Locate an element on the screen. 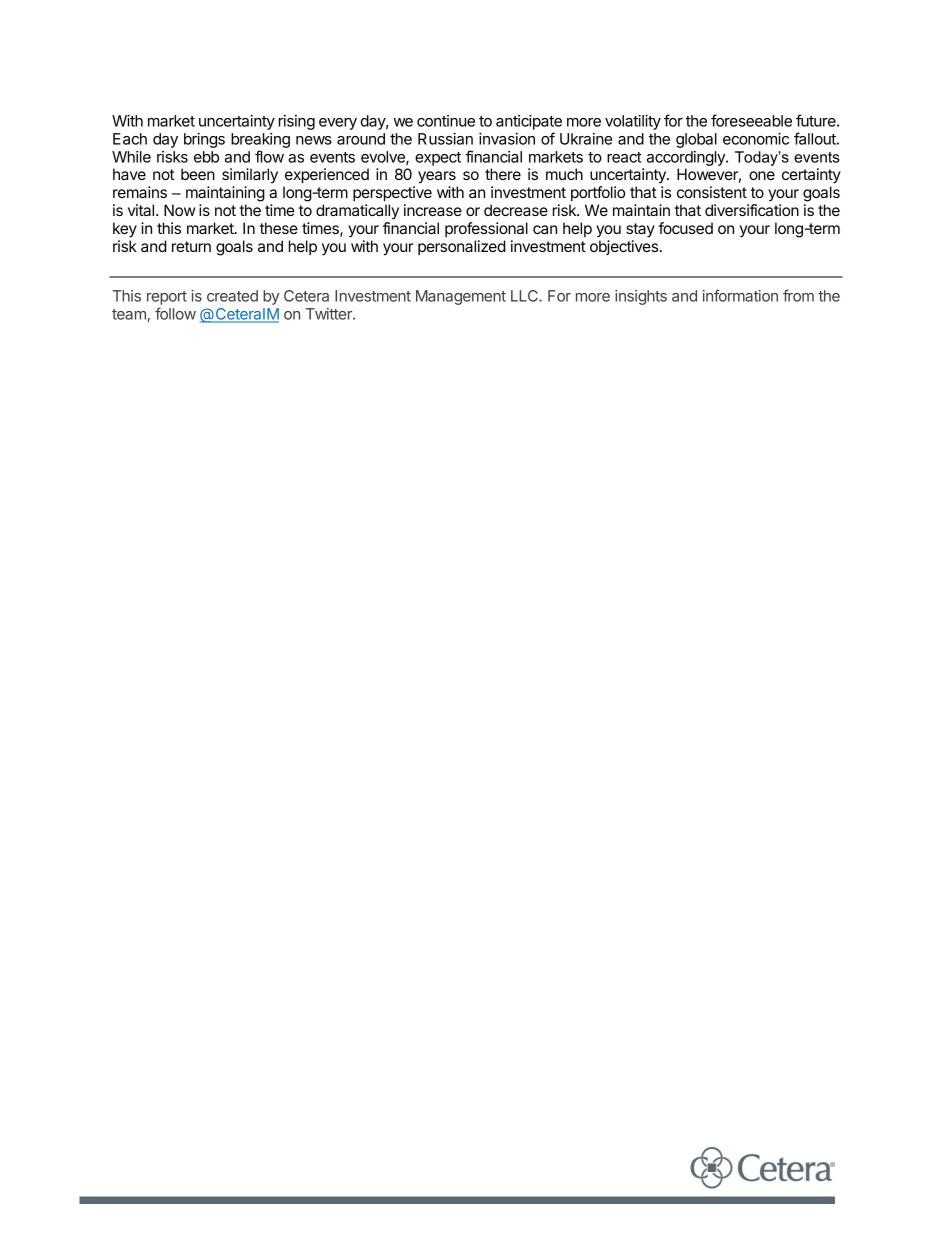  diversification is located at coordinates (752, 210).
